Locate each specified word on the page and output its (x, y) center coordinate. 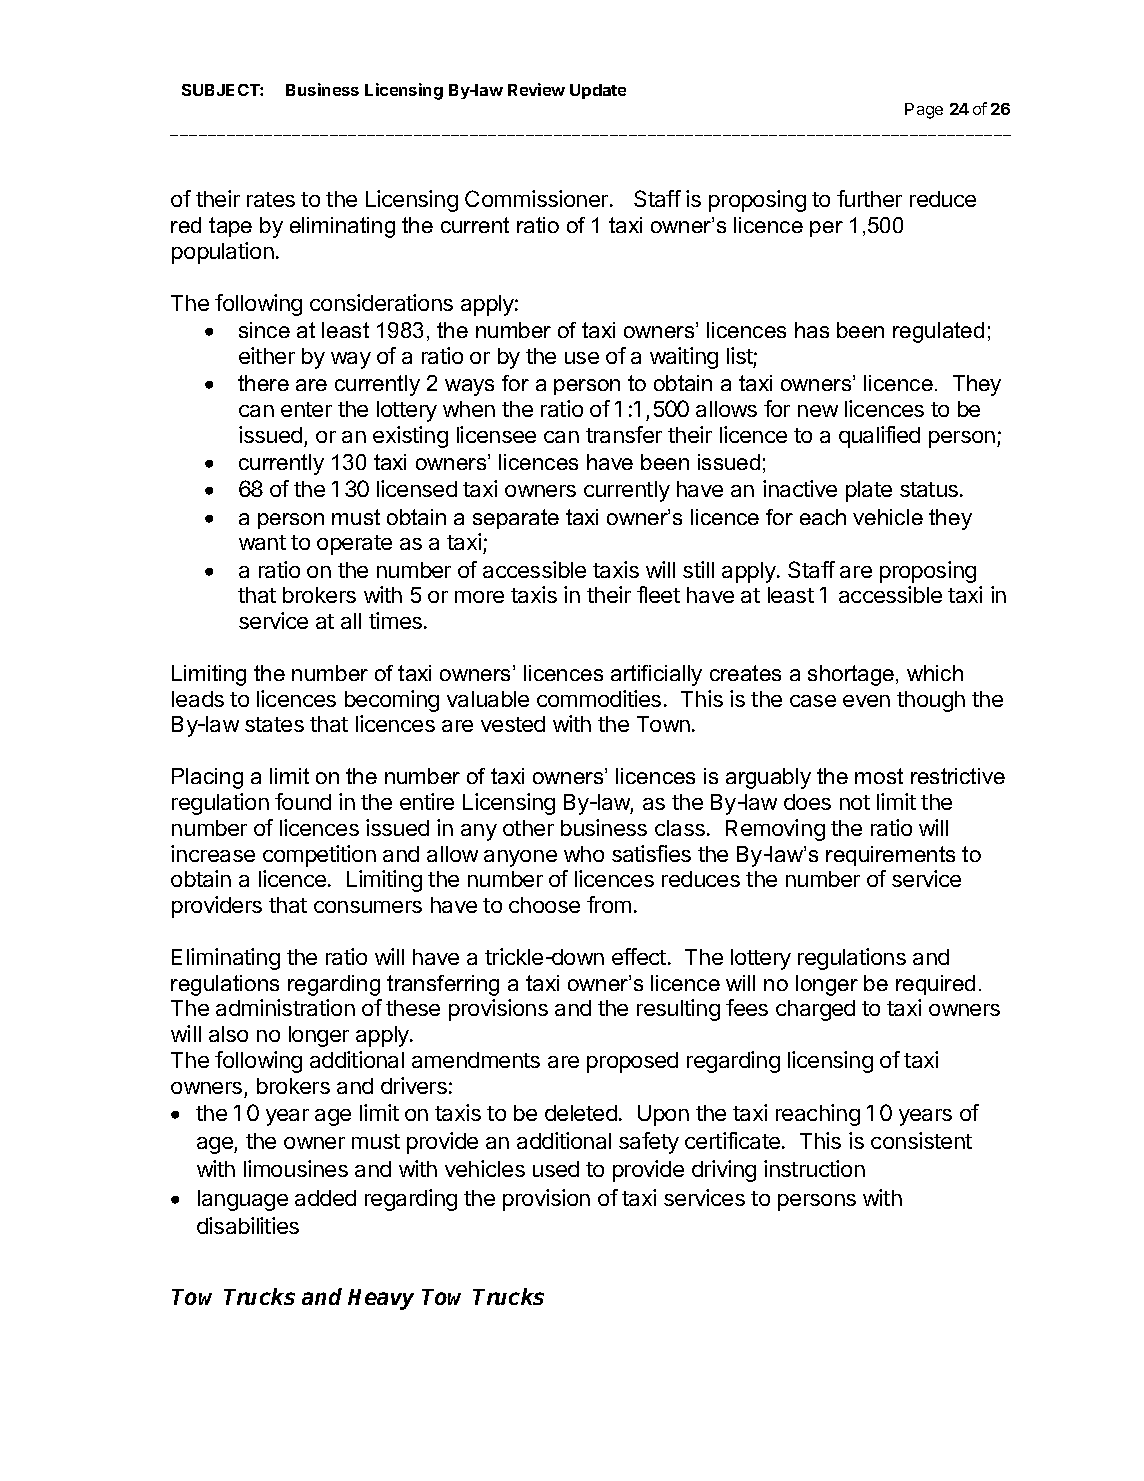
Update (598, 91)
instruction (814, 1168)
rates (271, 199)
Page (924, 111)
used (556, 1169)
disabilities (248, 1225)
